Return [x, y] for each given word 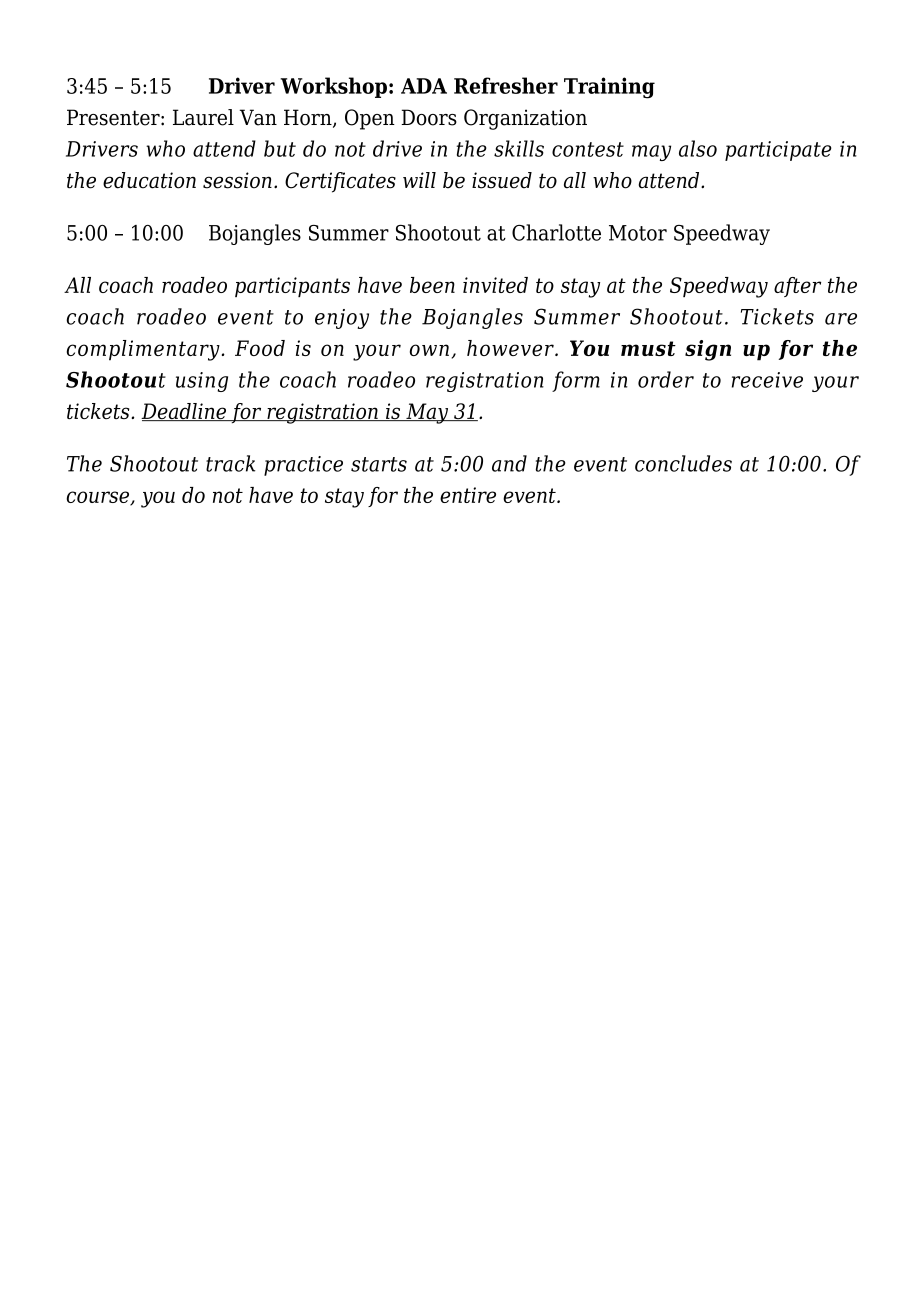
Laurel [203, 117]
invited [495, 285]
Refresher [506, 85]
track [231, 463]
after [797, 287]
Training [609, 88]
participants [292, 287]
